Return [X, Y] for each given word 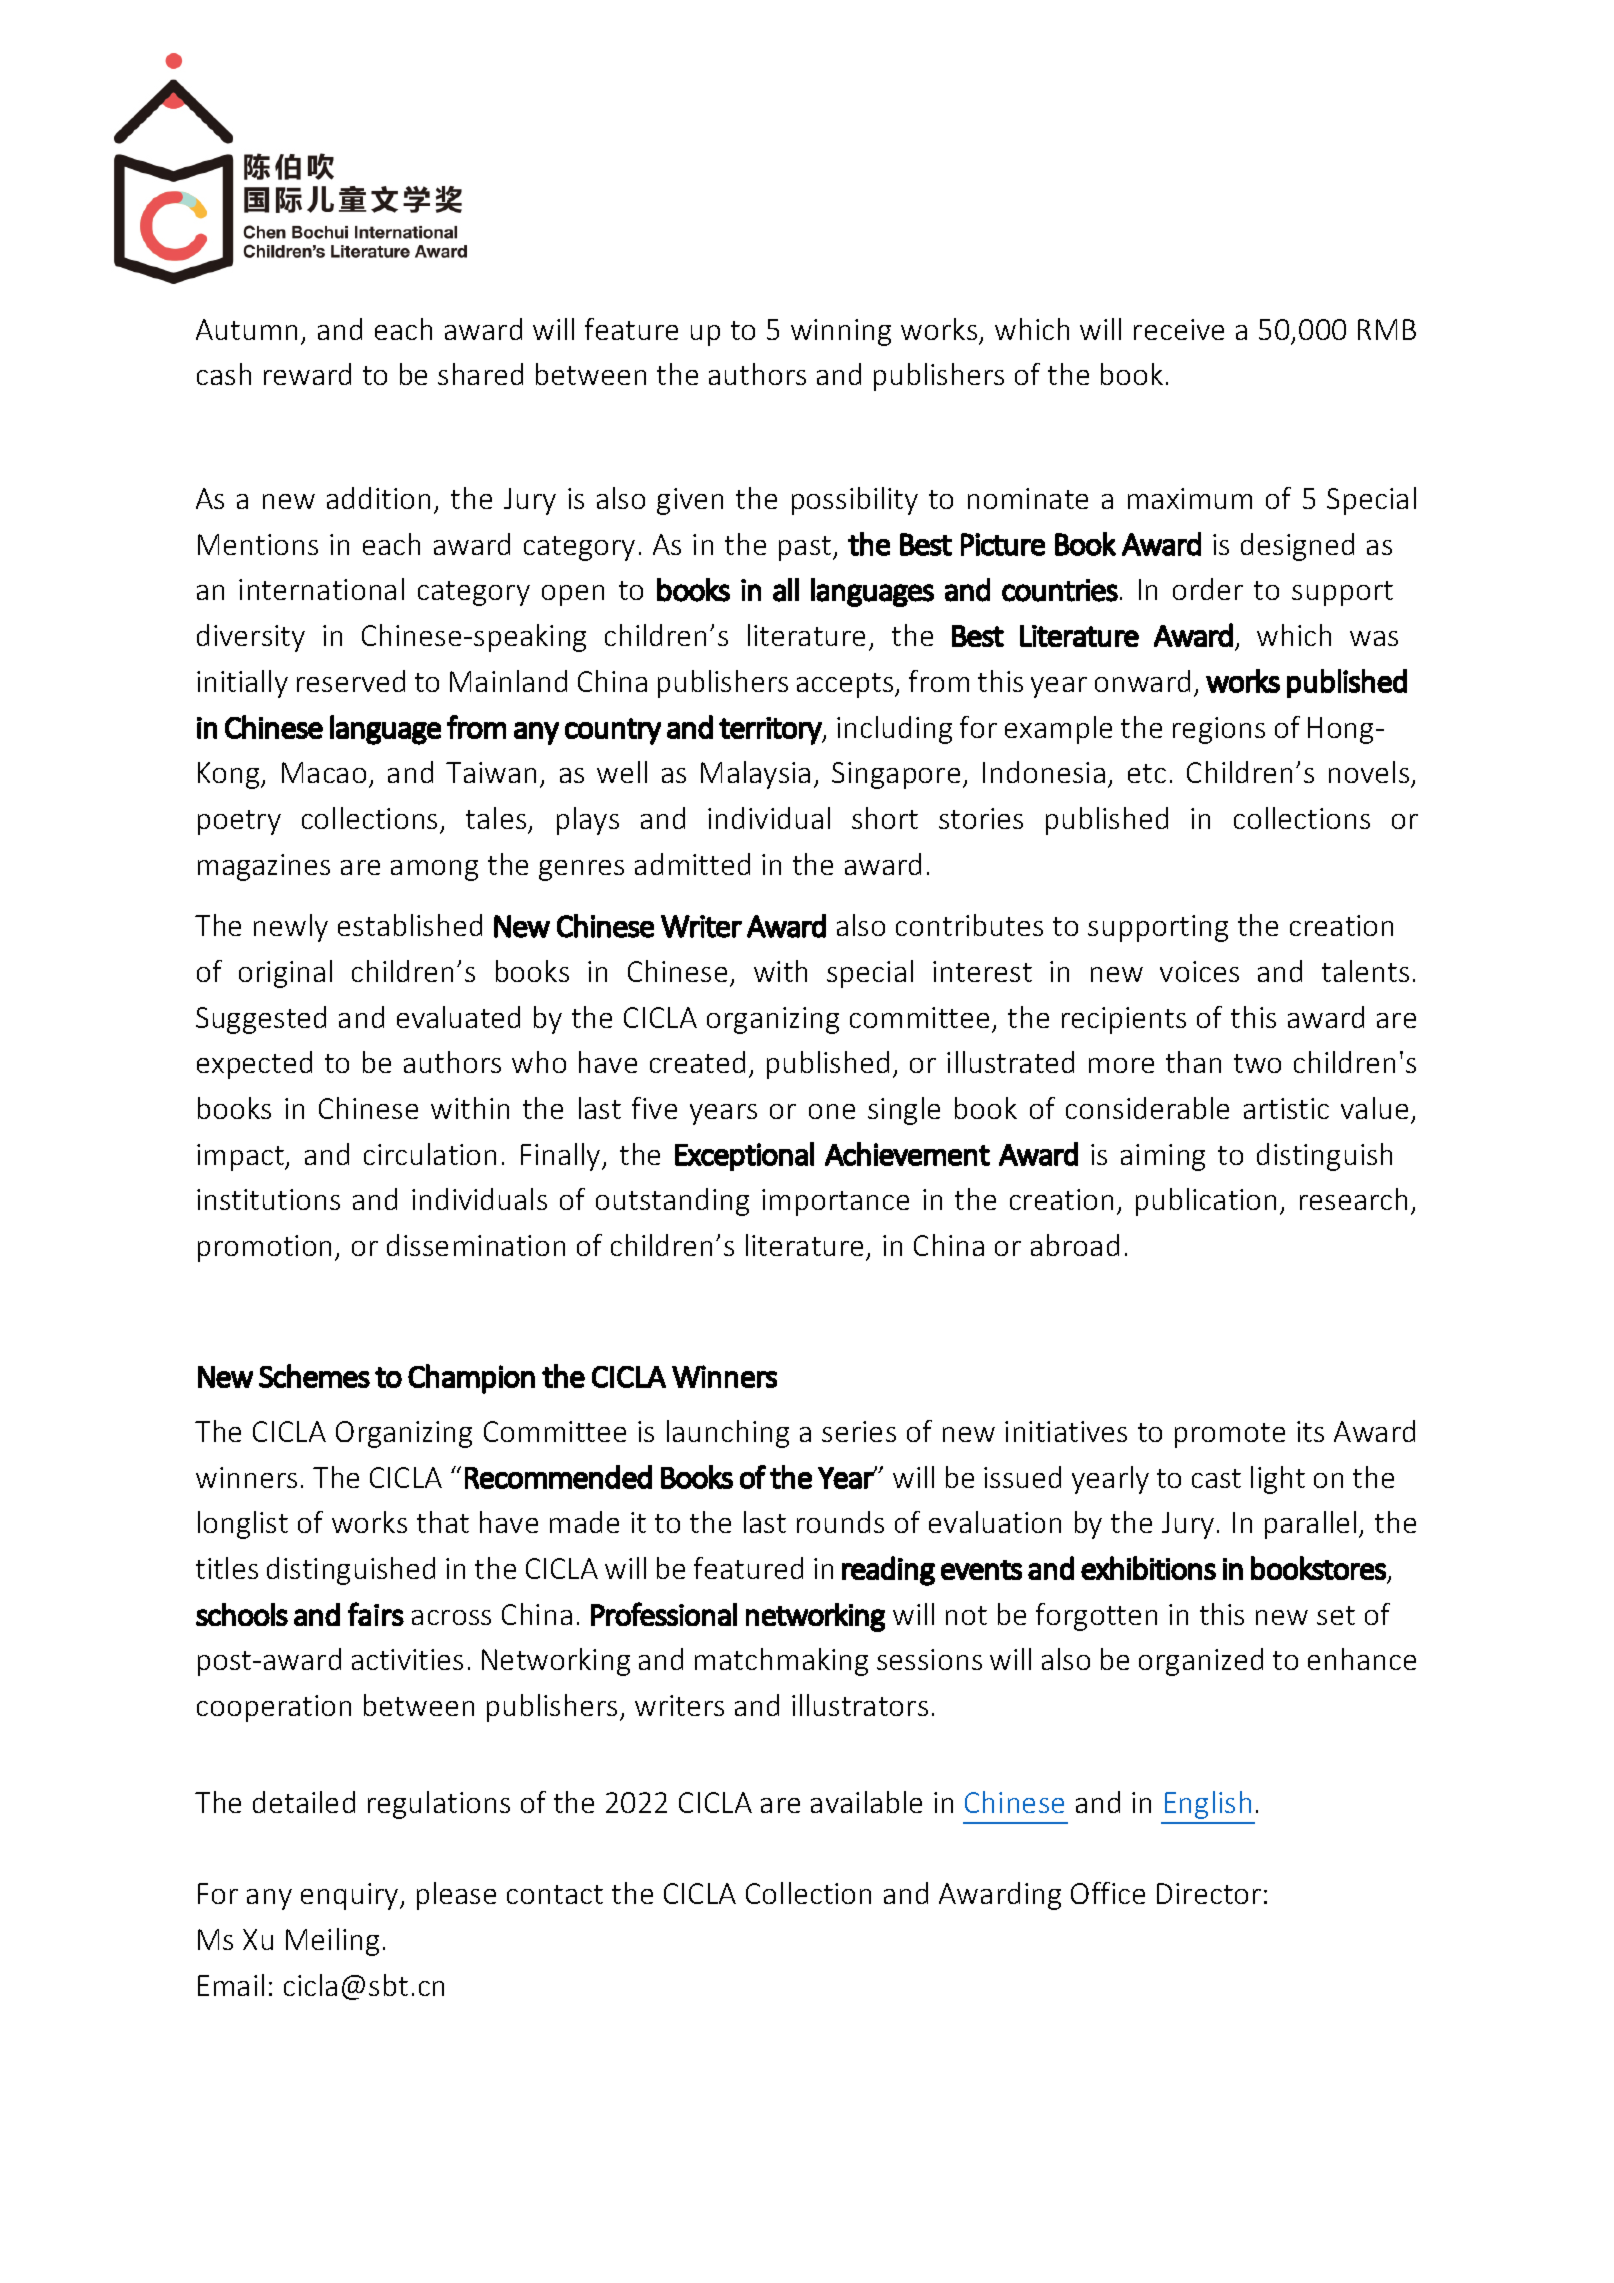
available [866, 1802]
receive [1179, 329]
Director [1209, 1893]
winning [841, 332]
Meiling [332, 1942]
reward [307, 374]
